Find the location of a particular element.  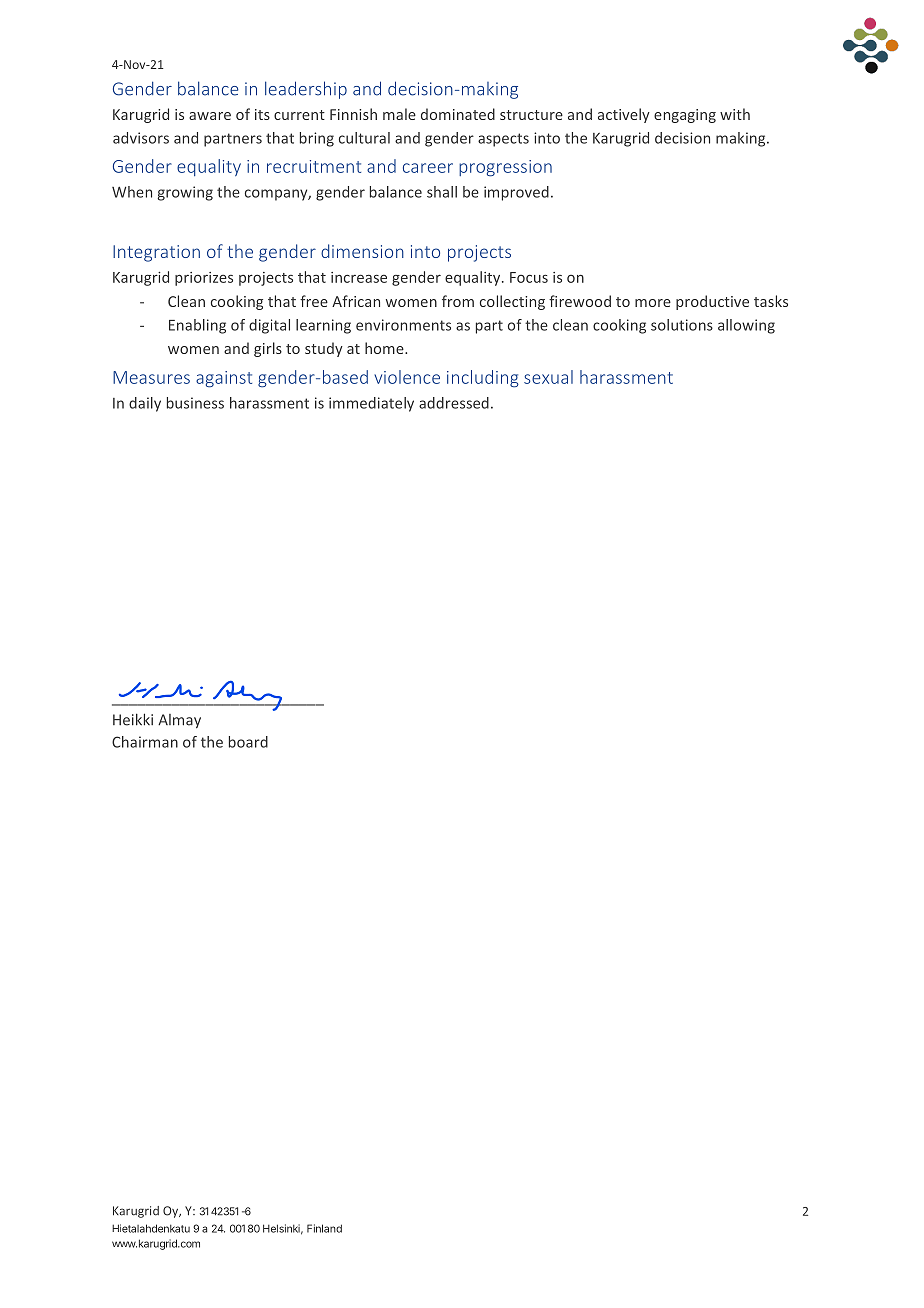

solutions is located at coordinates (682, 325).
